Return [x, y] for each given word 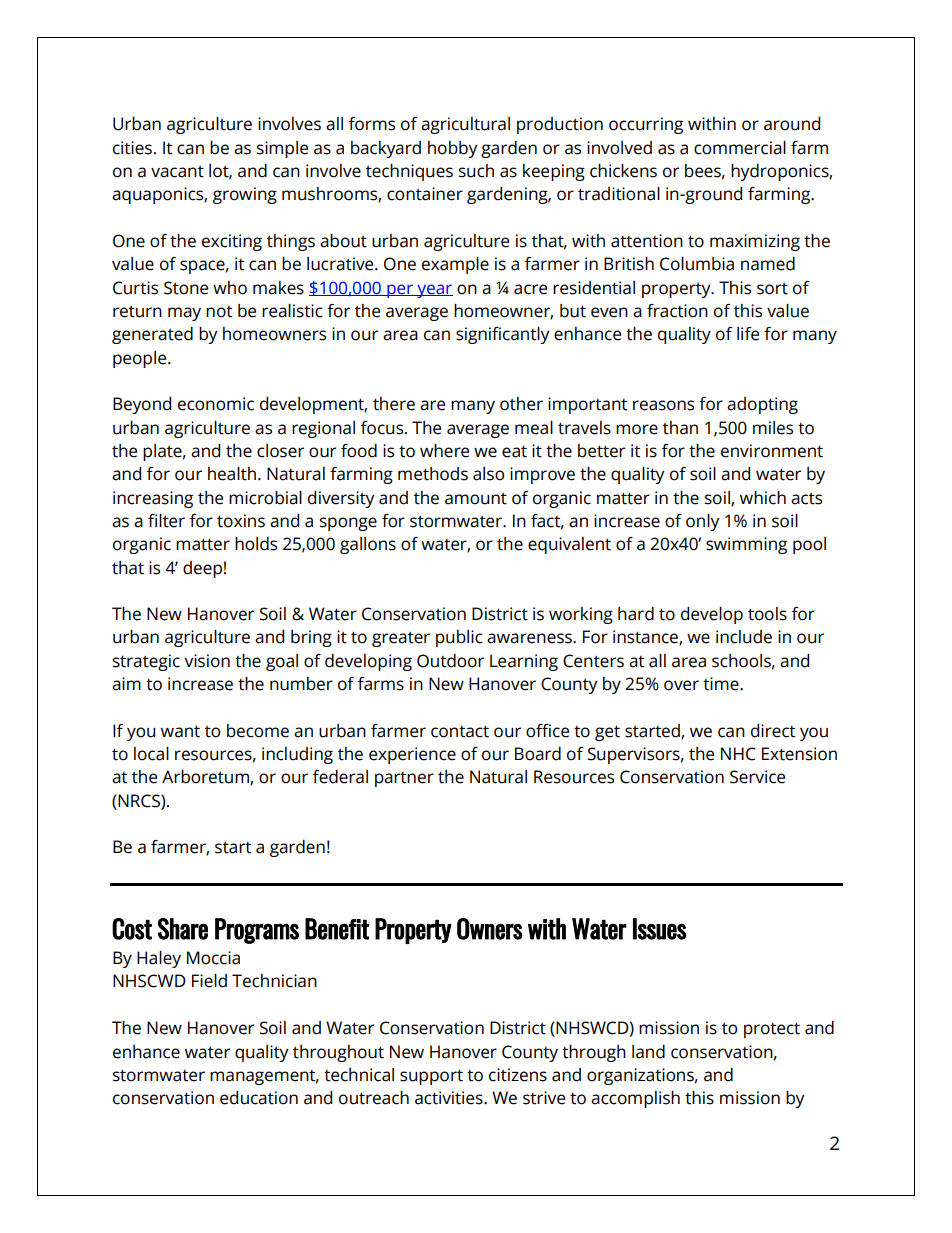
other [521, 404]
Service [757, 777]
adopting [762, 405]
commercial [740, 148]
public [459, 638]
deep [202, 569]
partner [404, 779]
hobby [453, 149]
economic [216, 404]
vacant [177, 172]
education [259, 1098]
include [744, 637]
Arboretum [206, 778]
